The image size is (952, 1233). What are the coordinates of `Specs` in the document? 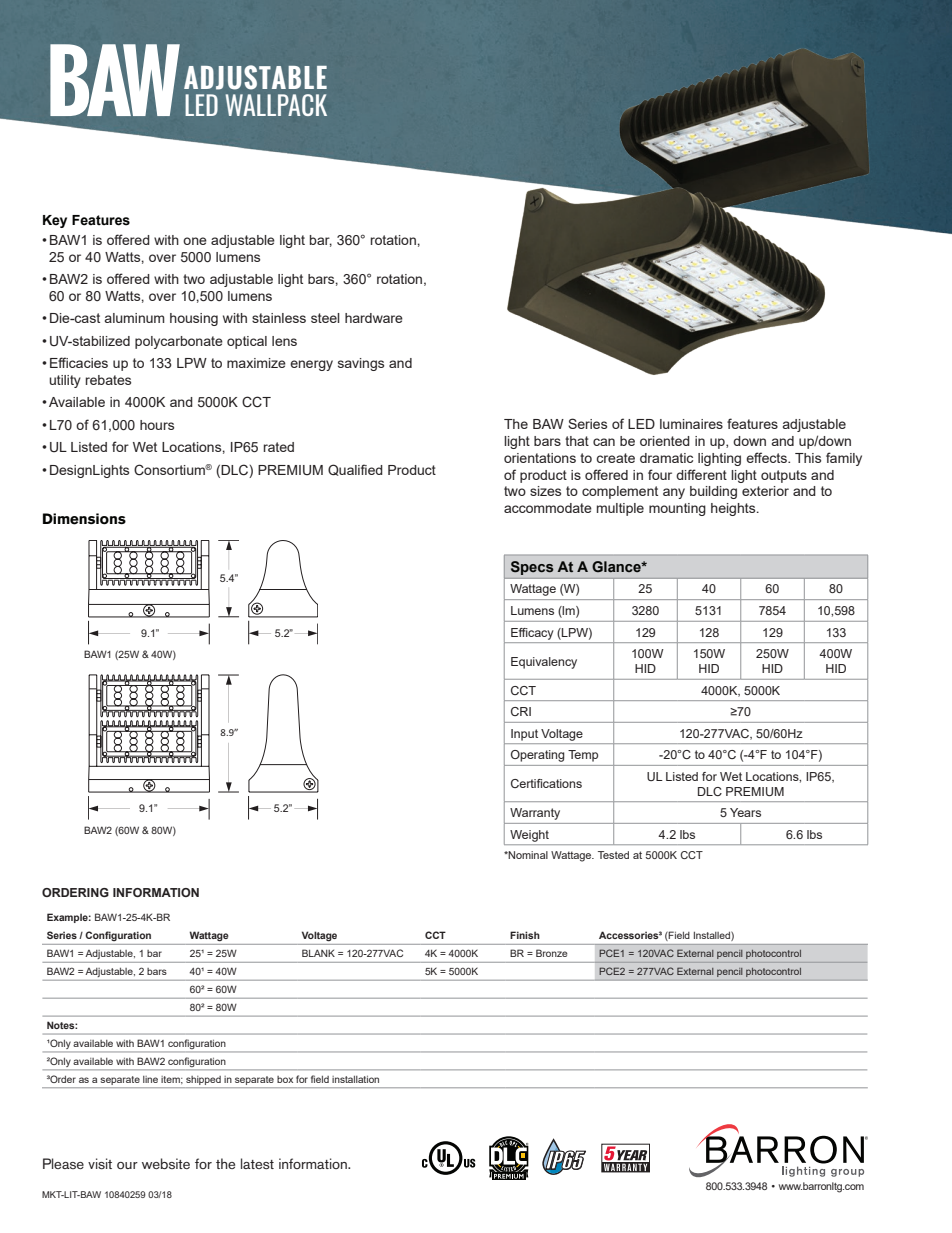 It's located at (532, 568).
